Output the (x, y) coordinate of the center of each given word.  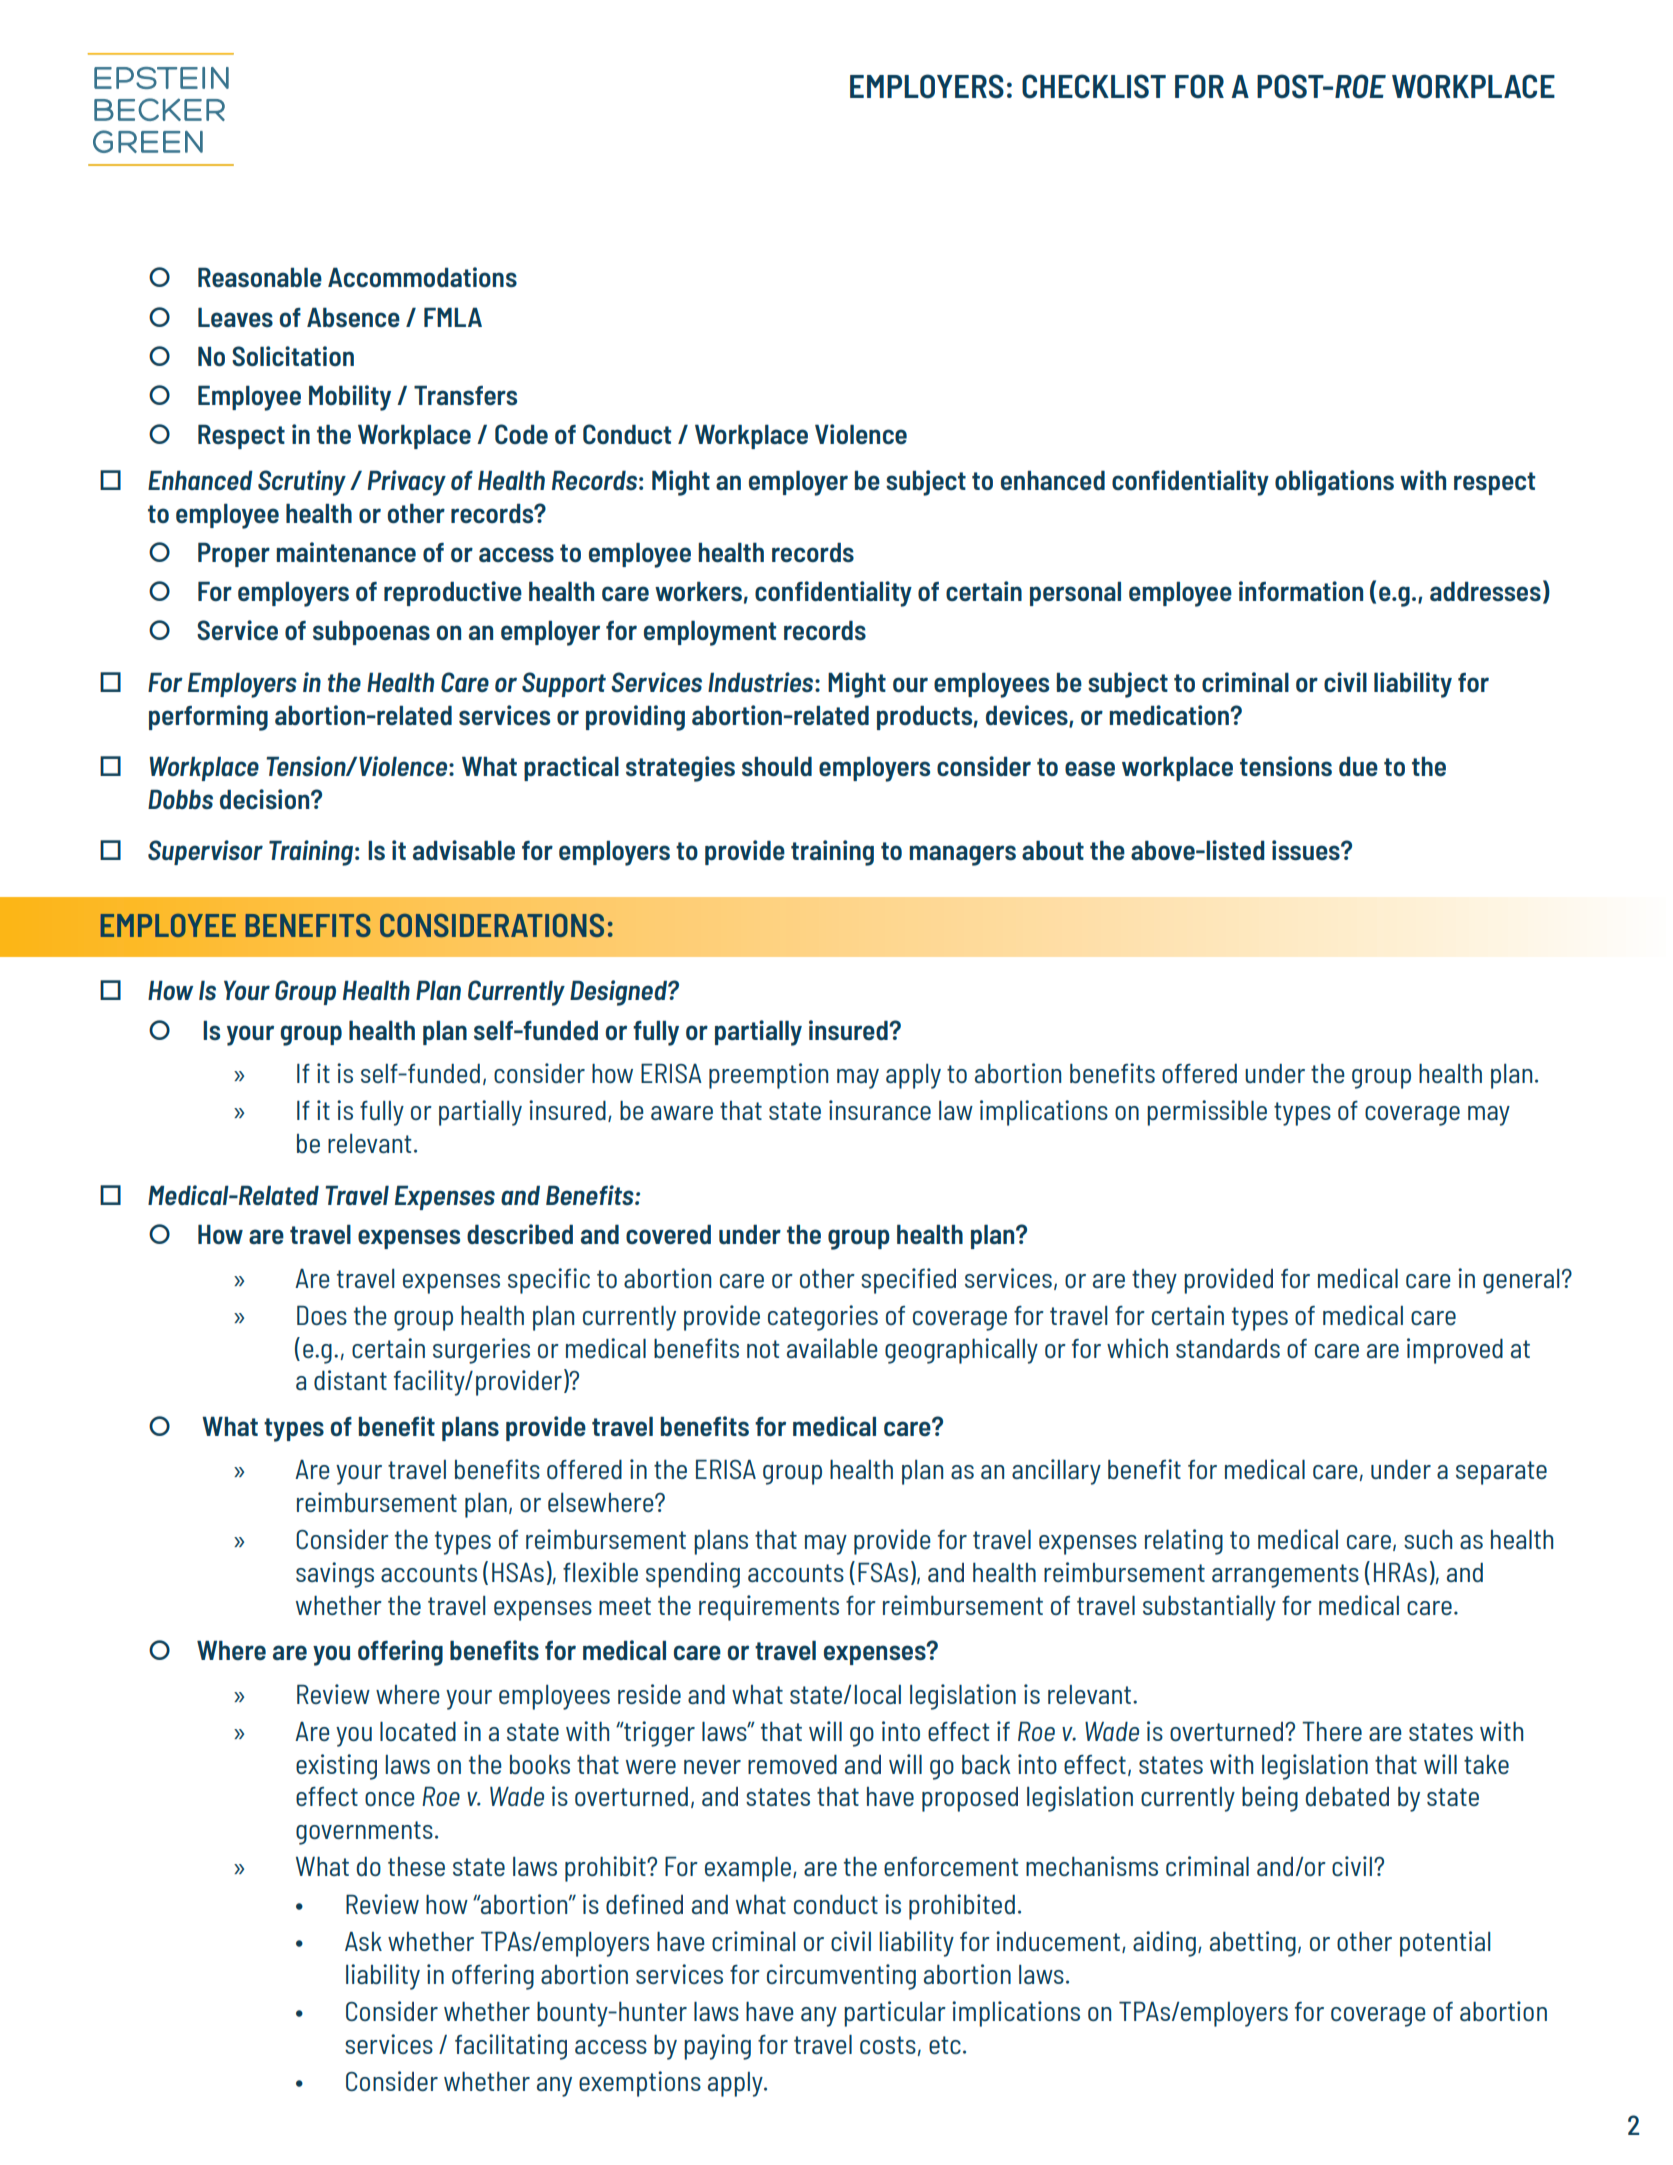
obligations (1334, 483)
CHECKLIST (1094, 86)
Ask (363, 1941)
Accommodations (422, 277)
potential (1445, 1944)
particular (895, 2014)
